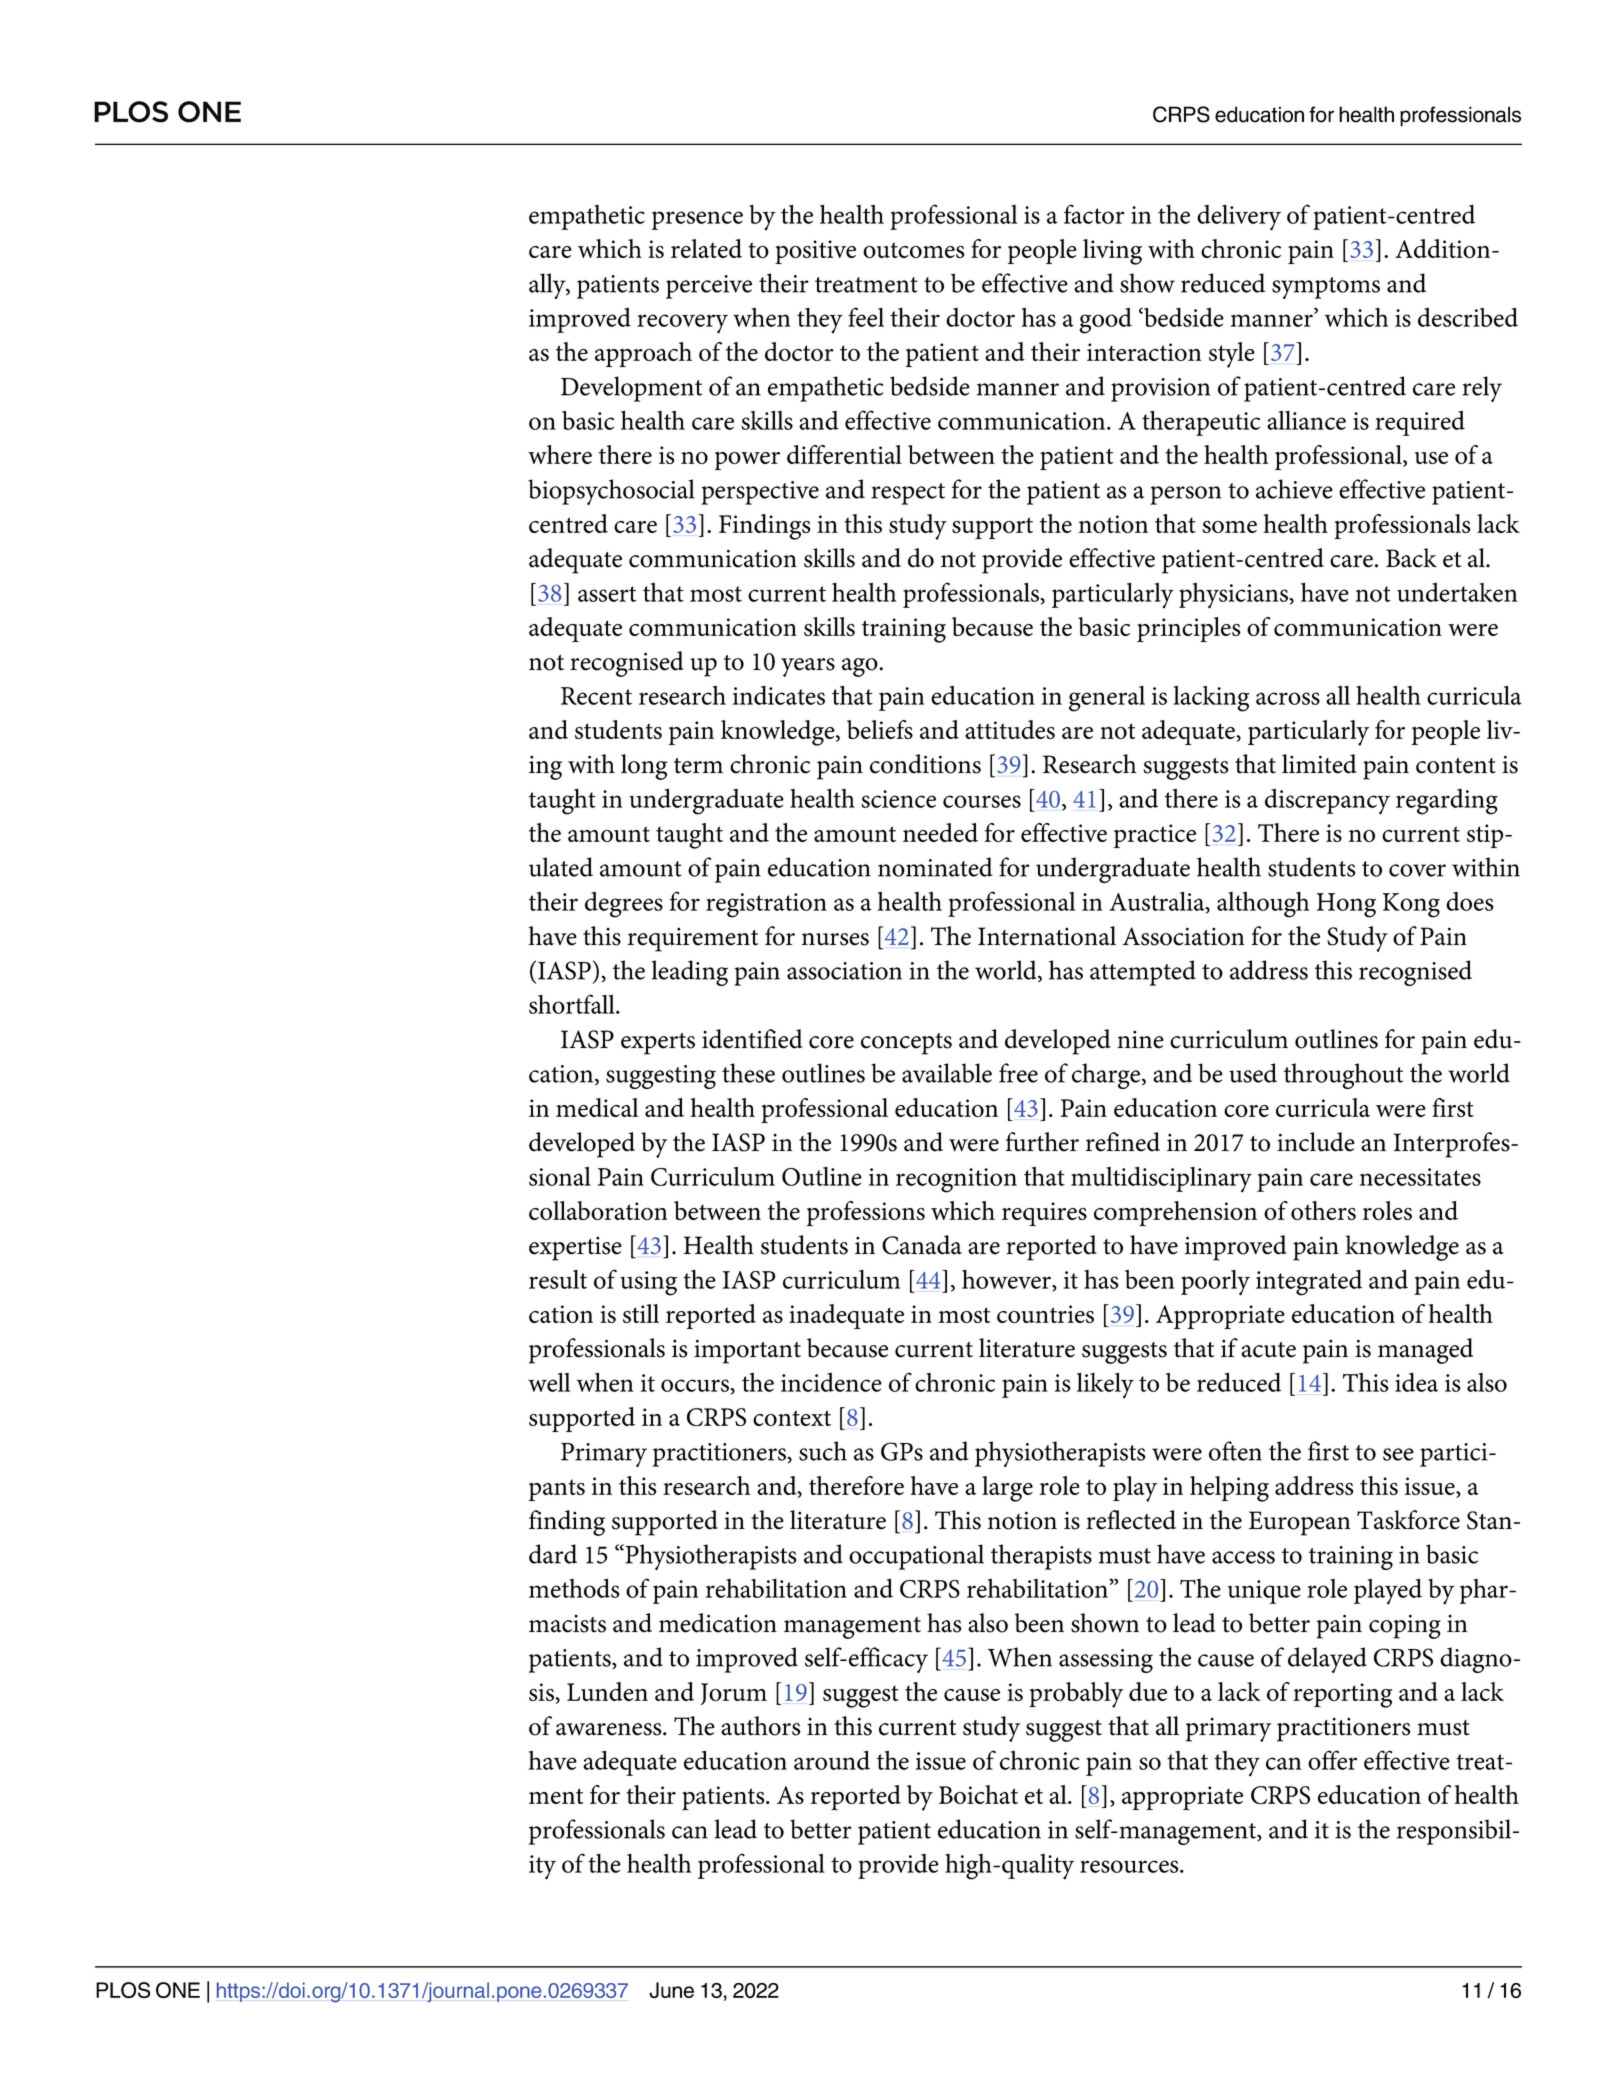 This page has height=2093, width=1617. Describe the element at coordinates (832, 1760) in the page. I see `around` at that location.
